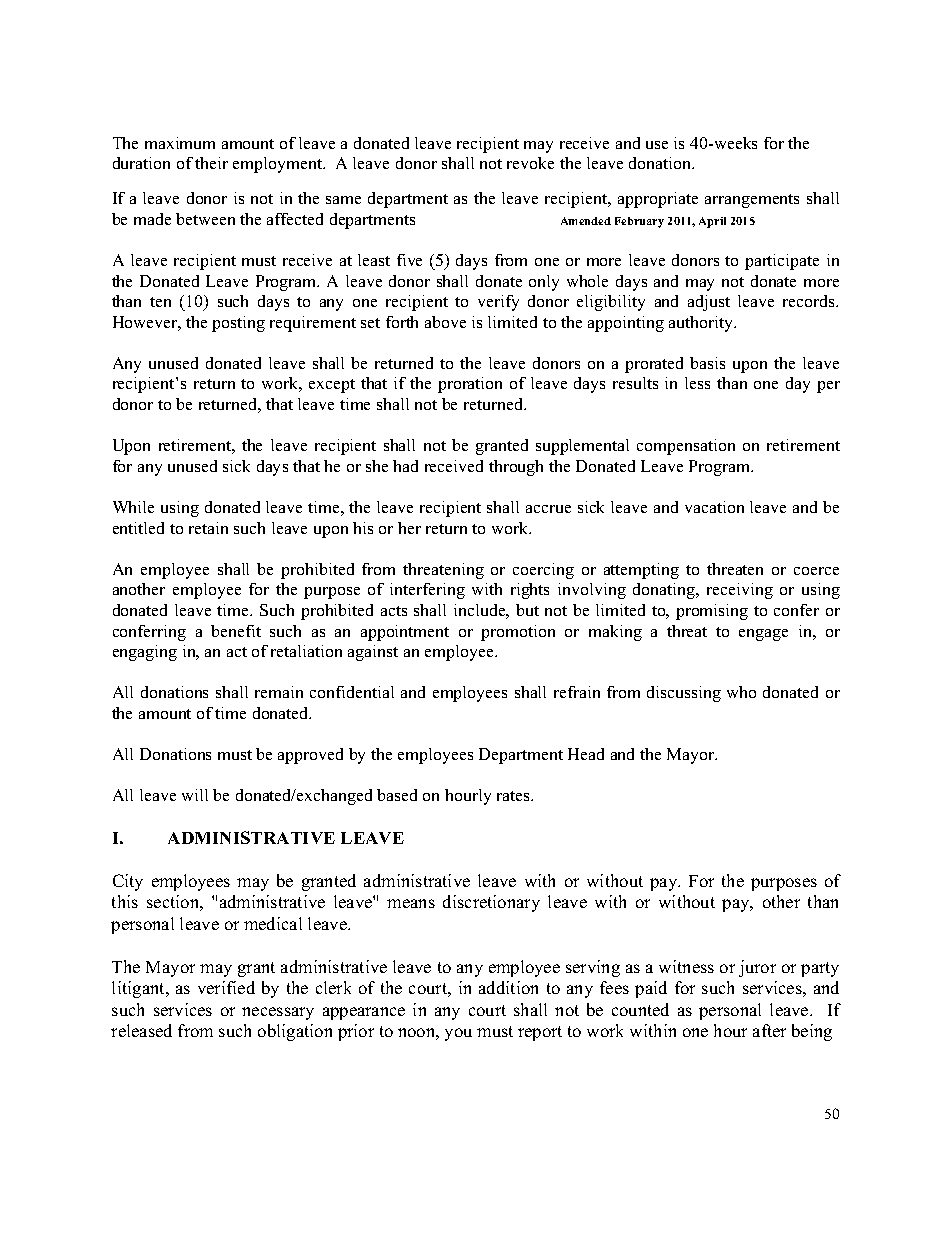 This document has width=952, height=1233. Describe the element at coordinates (769, 1030) in the document. I see `after` at that location.
